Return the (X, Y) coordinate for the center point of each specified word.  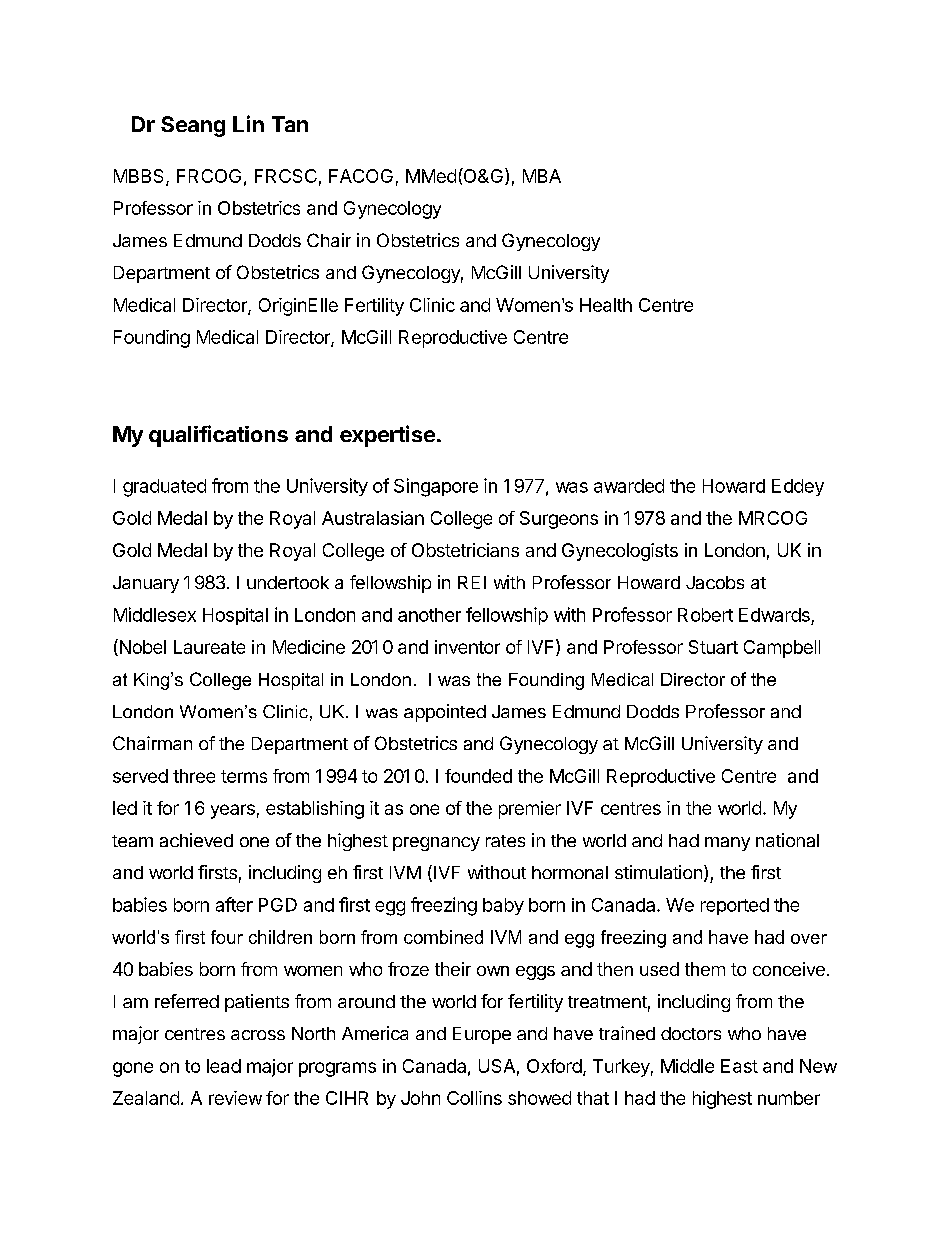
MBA (542, 176)
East (739, 1066)
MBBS (140, 177)
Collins (474, 1098)
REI (472, 582)
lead (224, 1066)
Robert (705, 615)
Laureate (209, 647)
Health (606, 305)
